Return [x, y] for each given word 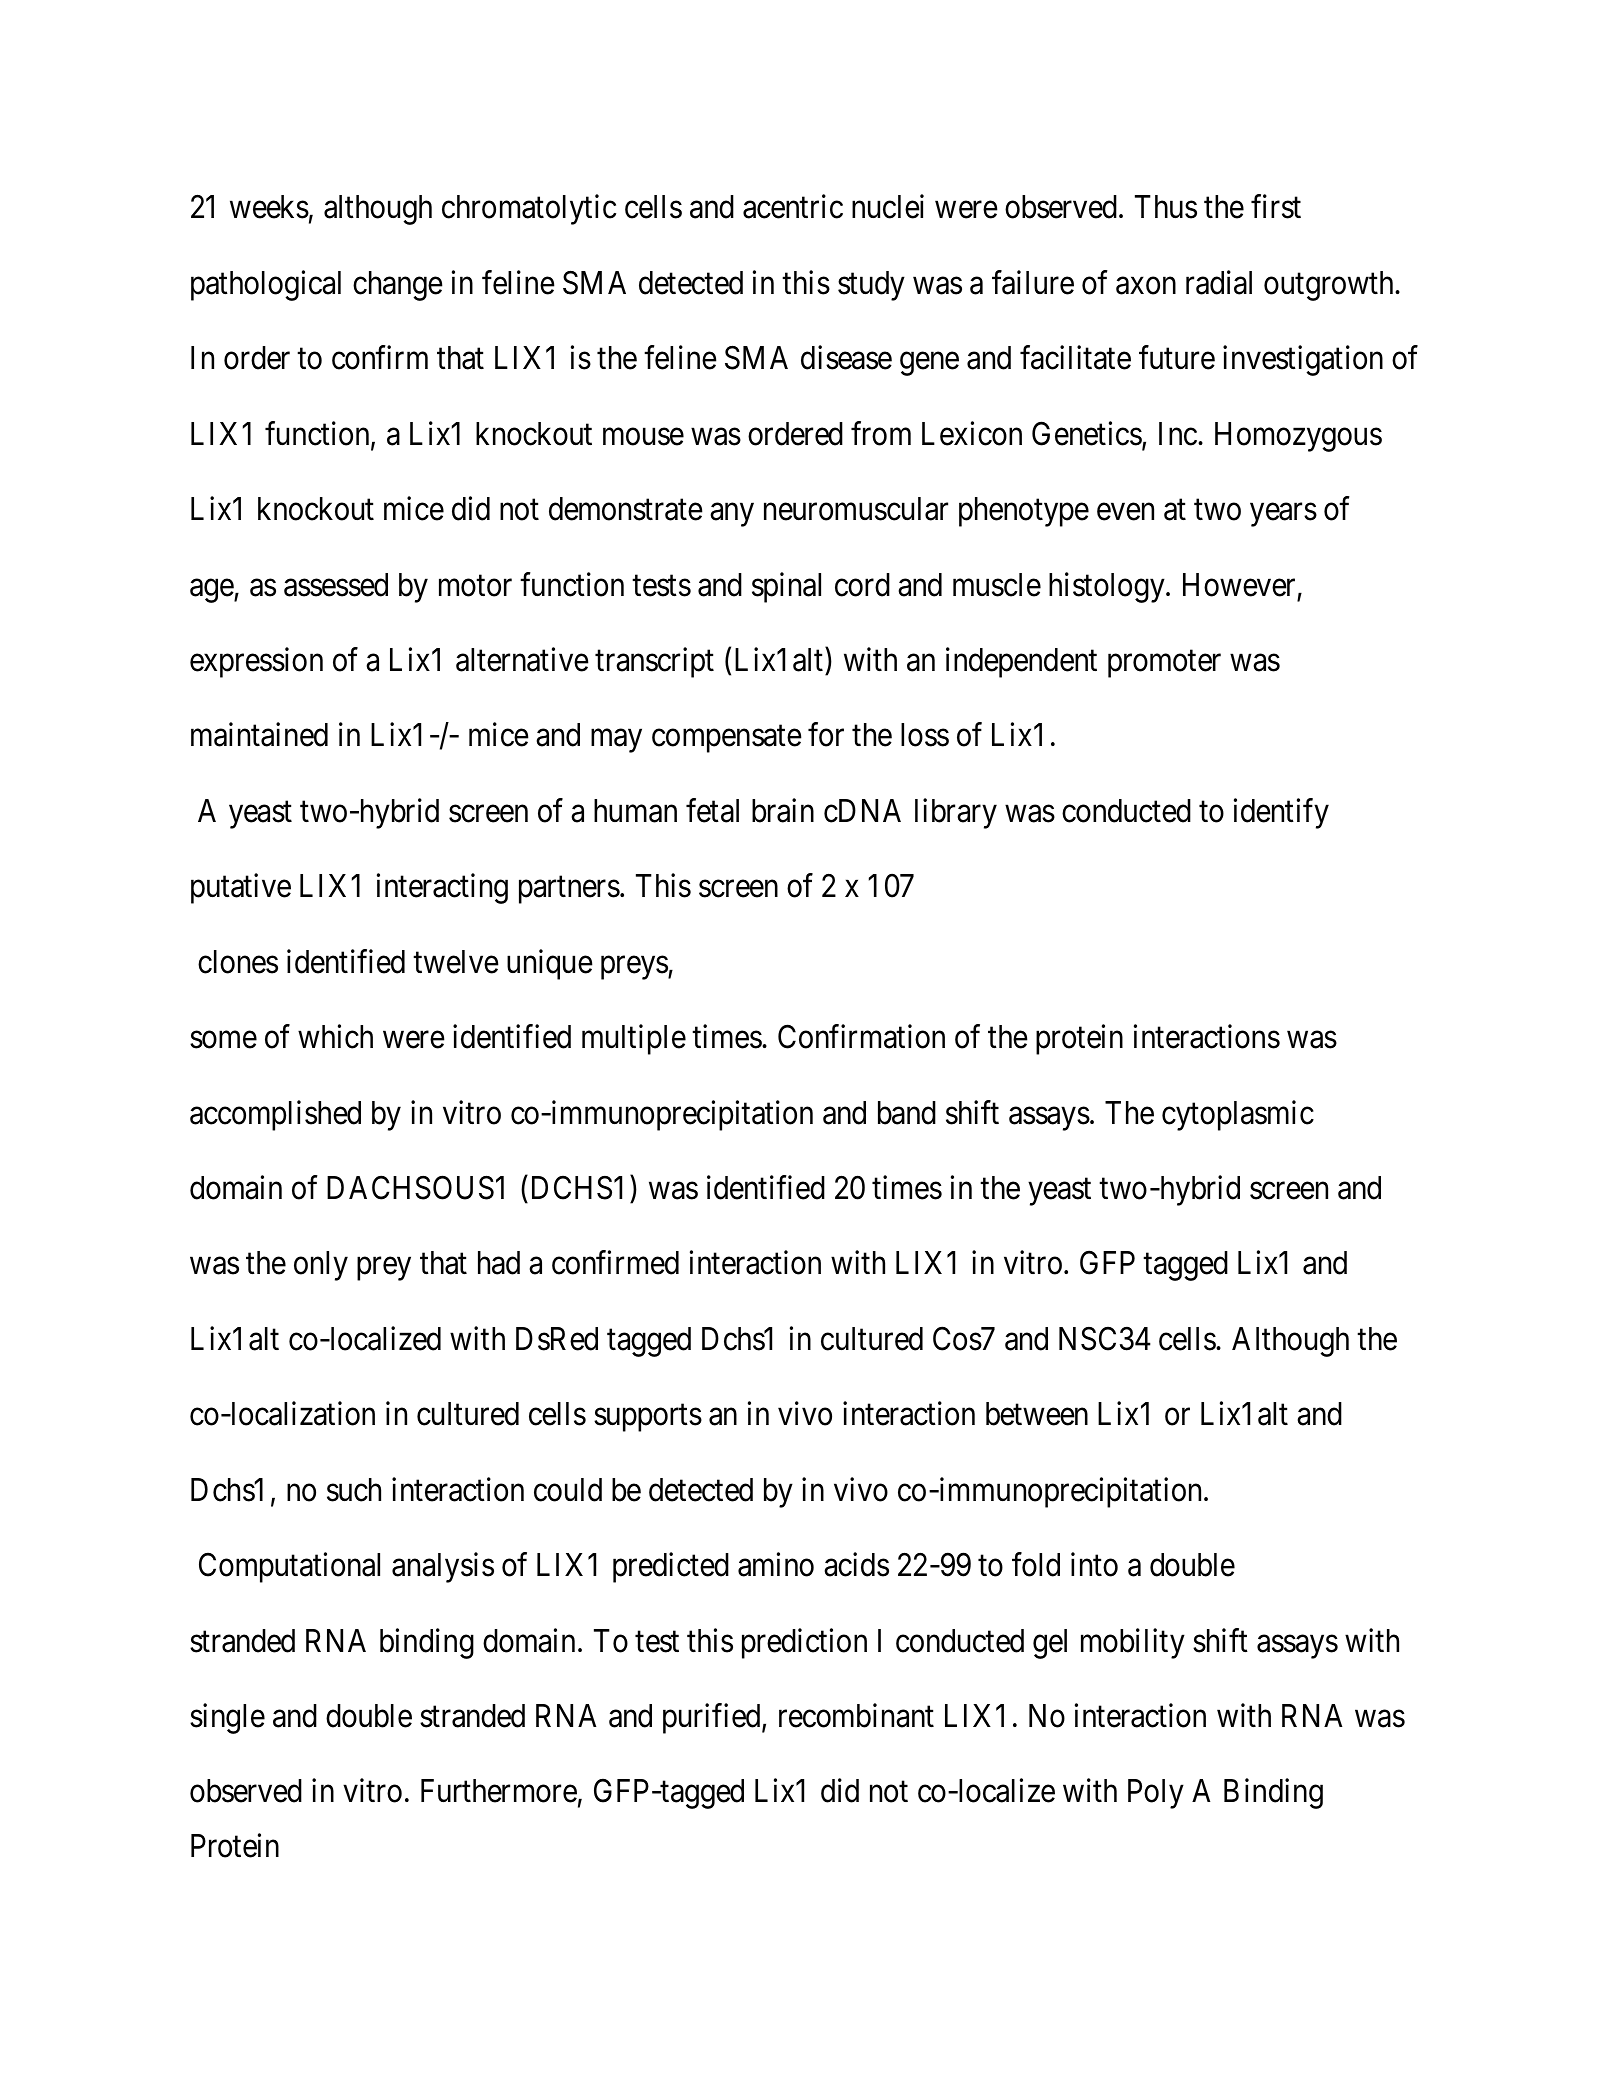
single [227, 1719]
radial [1219, 283]
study [871, 286]
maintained [259, 735]
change [398, 286]
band [907, 1113]
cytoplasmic [1238, 1115]
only [321, 1266]
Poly [1156, 1794]
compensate [727, 739]
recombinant [856, 1716]
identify [1281, 814]
